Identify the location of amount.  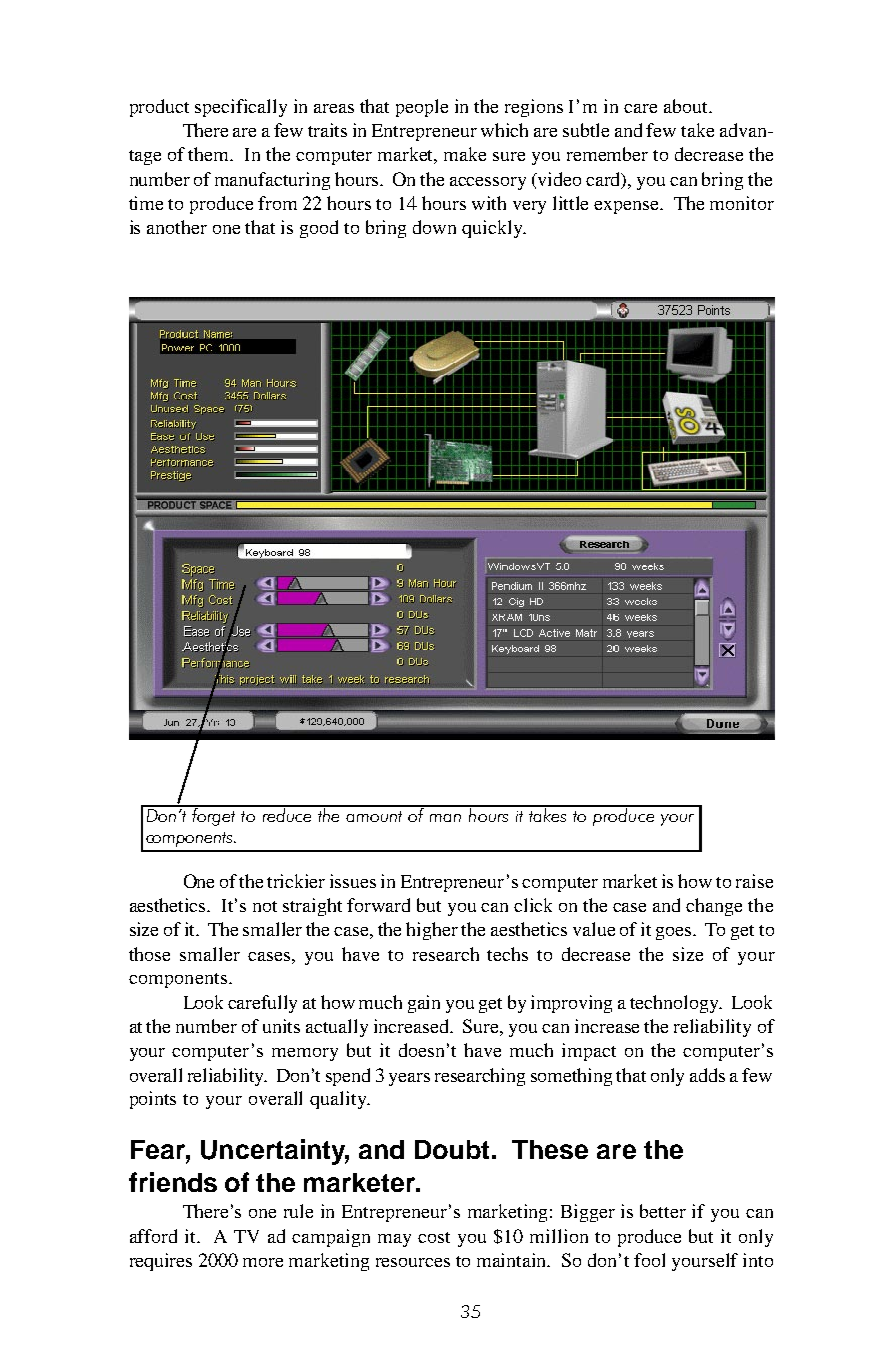
(374, 816).
